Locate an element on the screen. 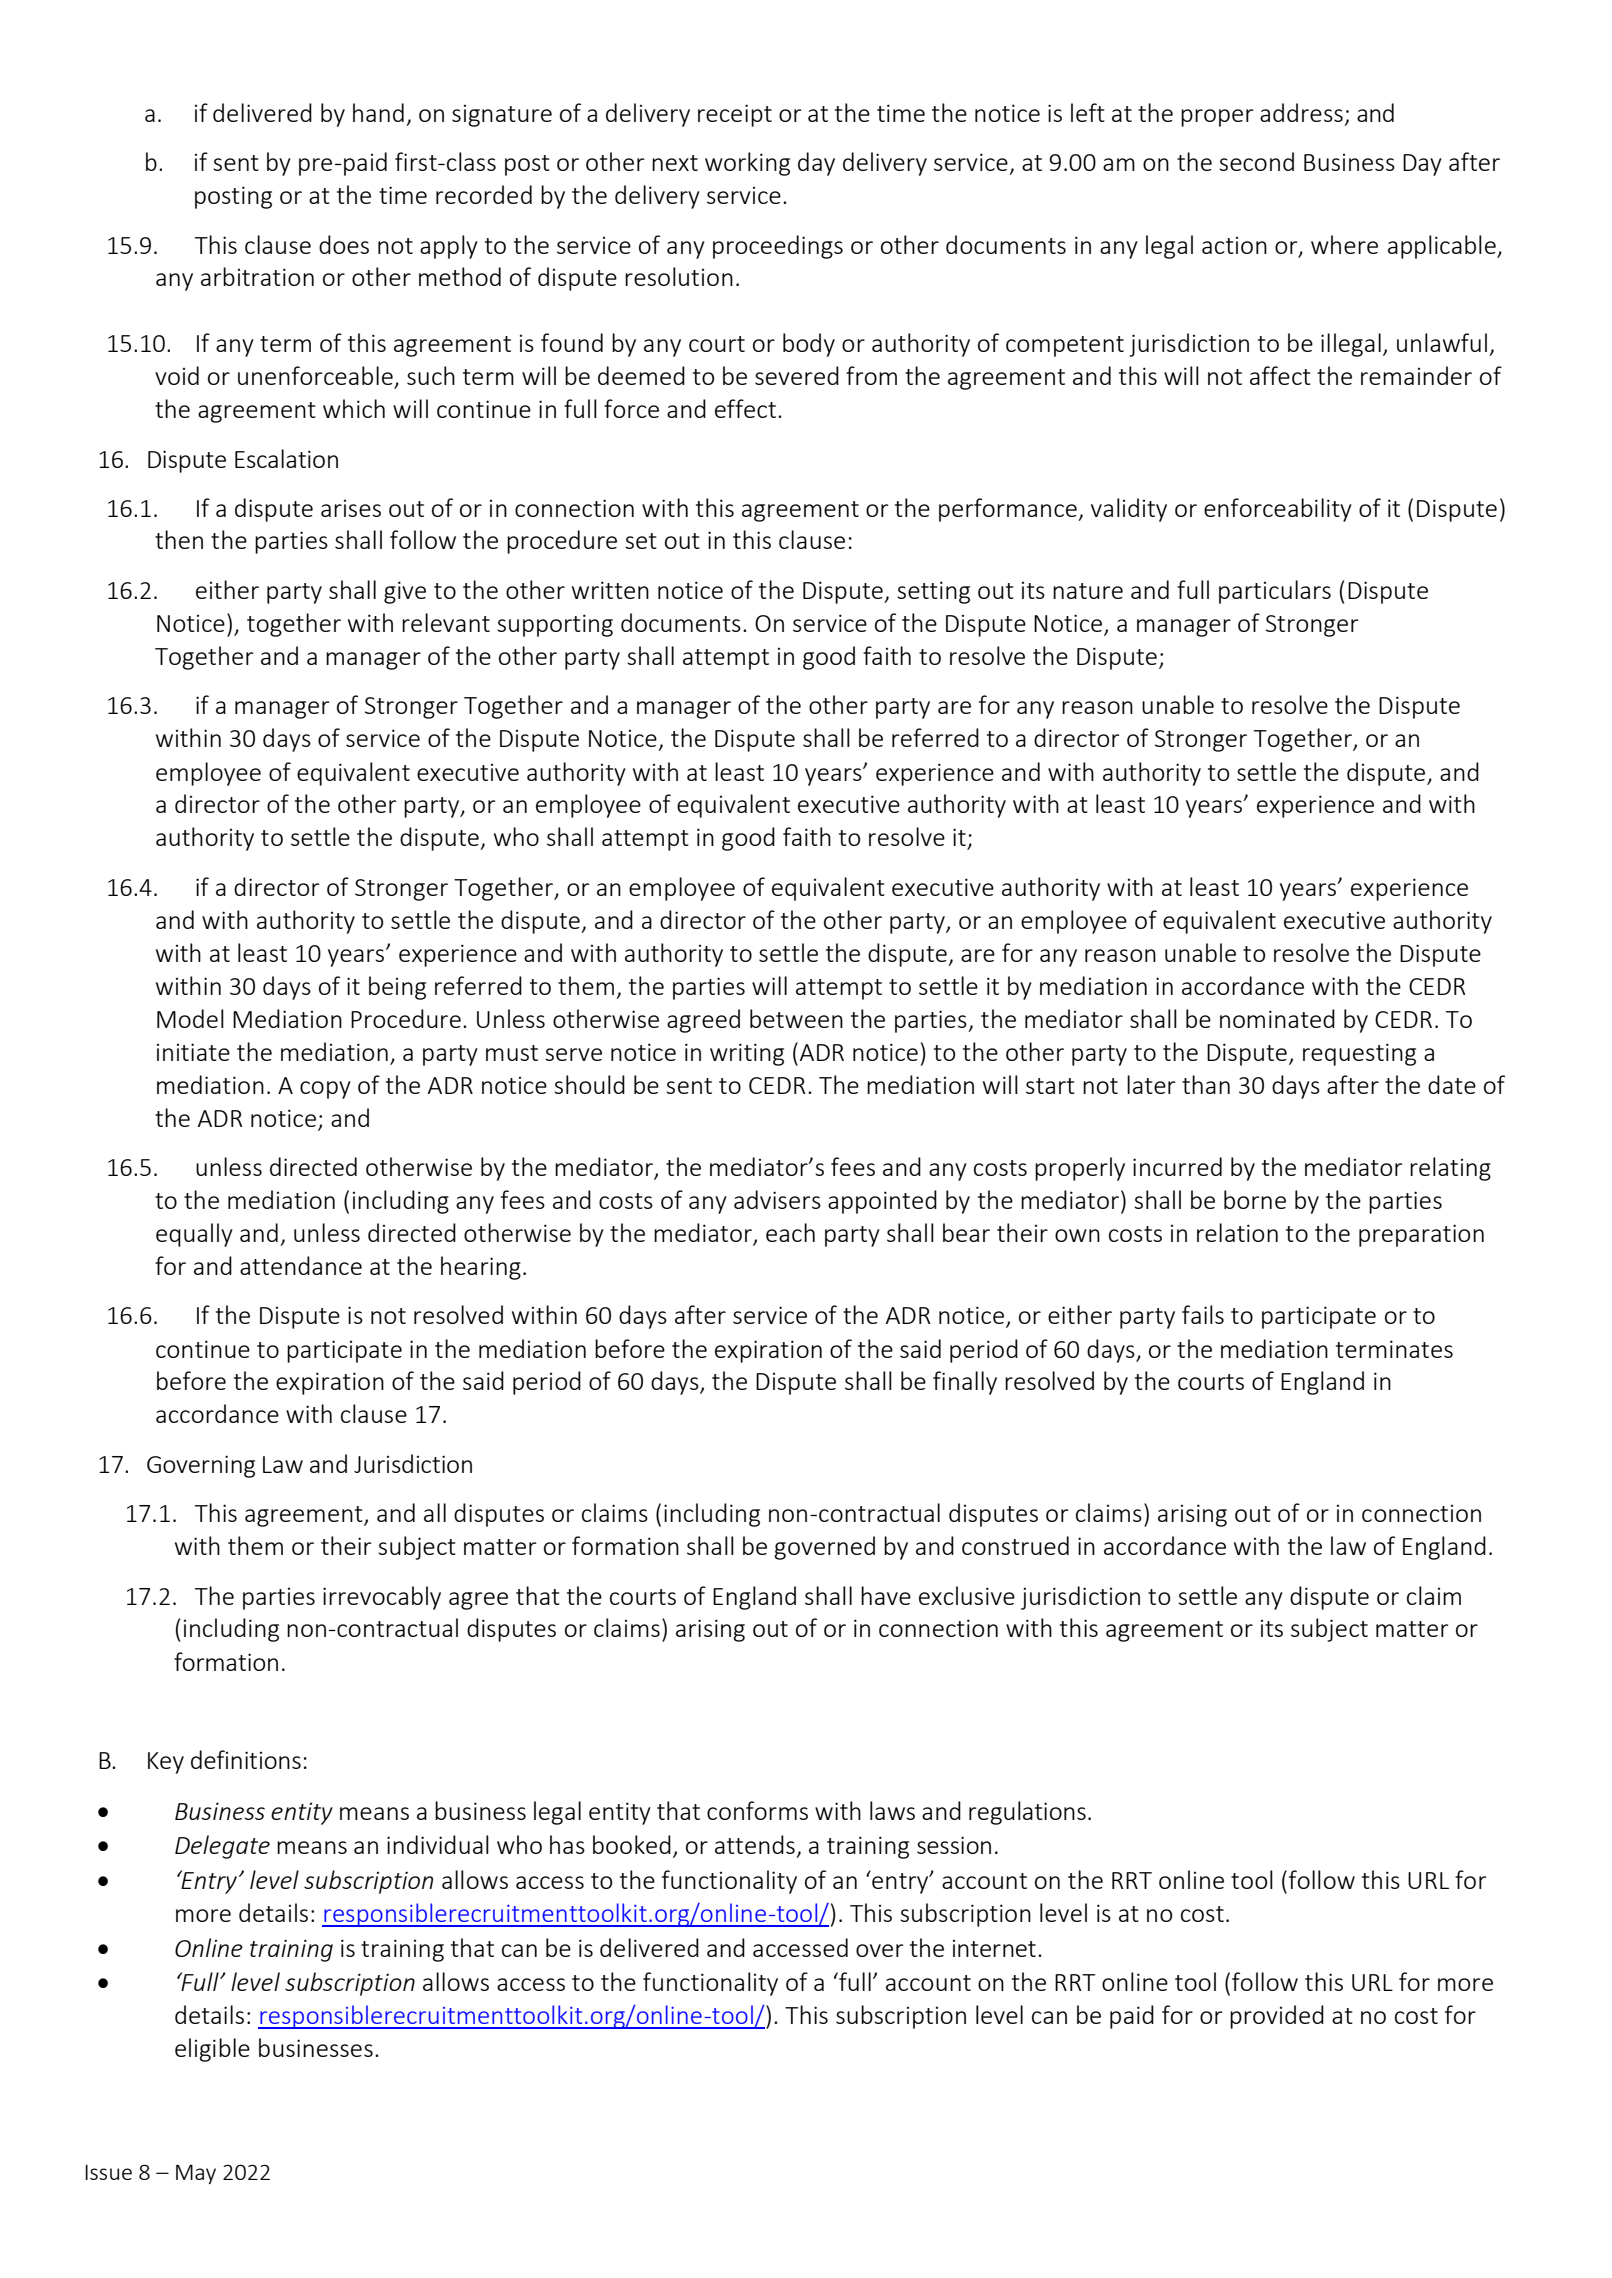 Image resolution: width=1612 pixels, height=2278 pixels. give is located at coordinates (405, 592).
